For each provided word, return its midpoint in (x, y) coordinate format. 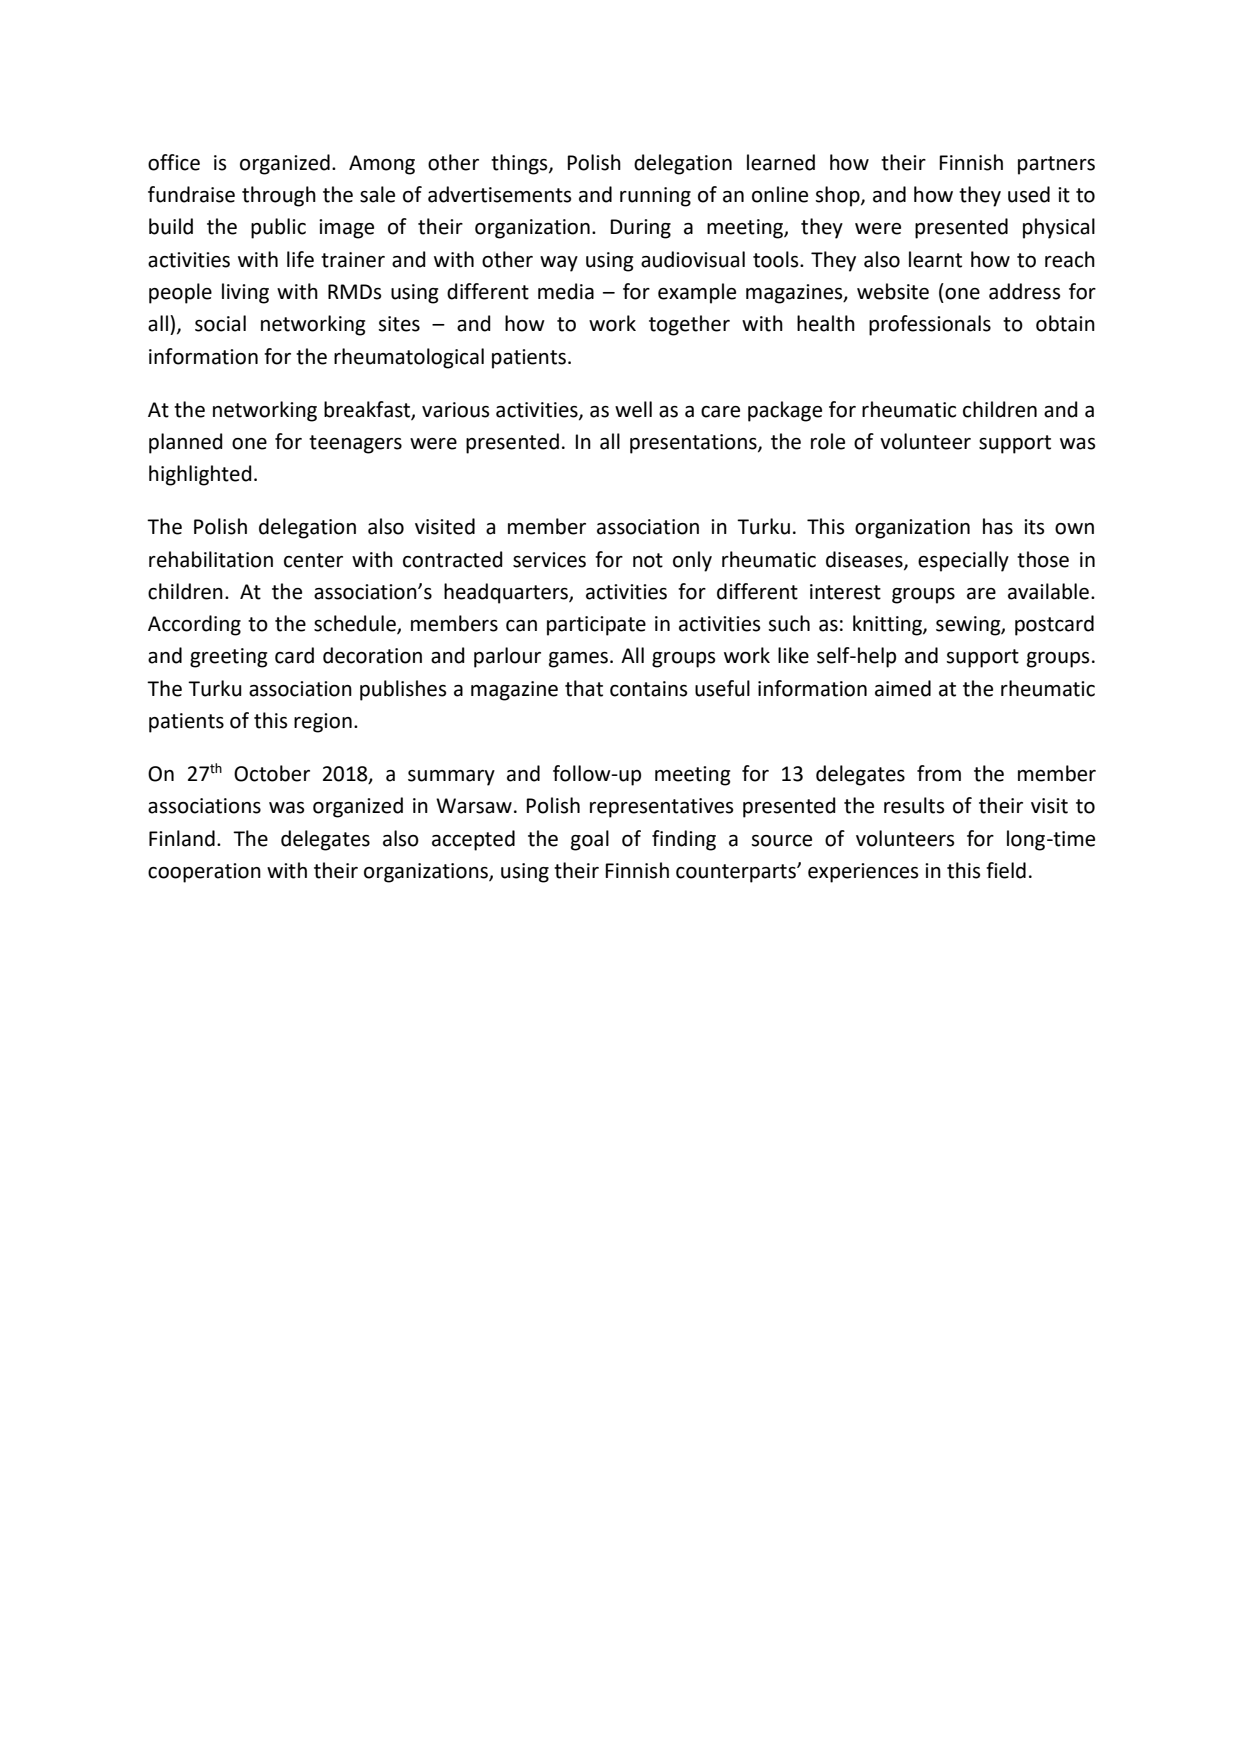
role (828, 441)
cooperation (204, 873)
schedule (356, 624)
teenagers (355, 444)
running (655, 197)
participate (596, 626)
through (279, 196)
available (1048, 591)
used (1029, 194)
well (633, 409)
